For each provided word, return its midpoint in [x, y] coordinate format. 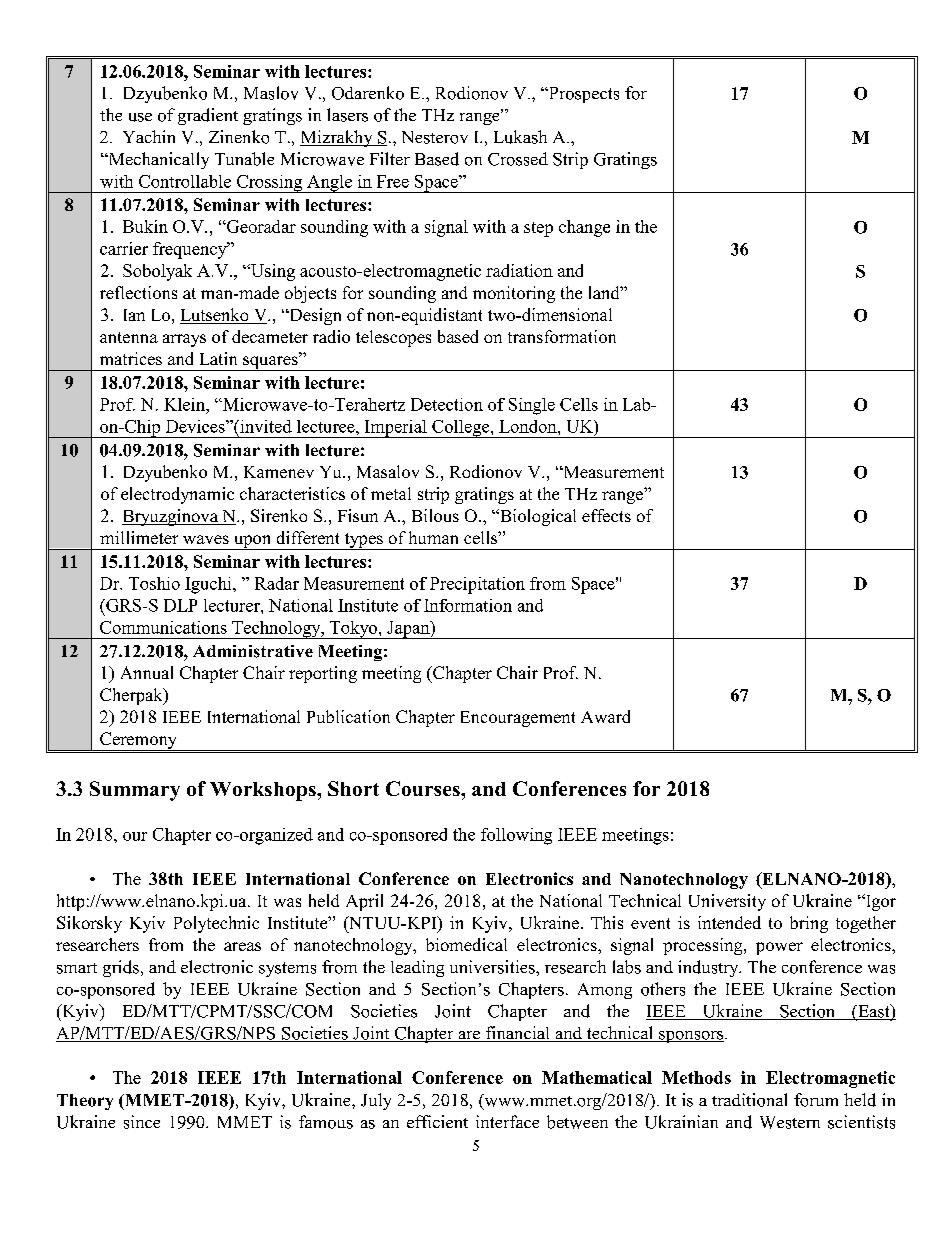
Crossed [518, 159]
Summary [135, 791]
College [461, 429]
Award [605, 716]
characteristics [292, 493]
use [140, 117]
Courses [424, 788]
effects [606, 515]
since [142, 1122]
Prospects [582, 95]
